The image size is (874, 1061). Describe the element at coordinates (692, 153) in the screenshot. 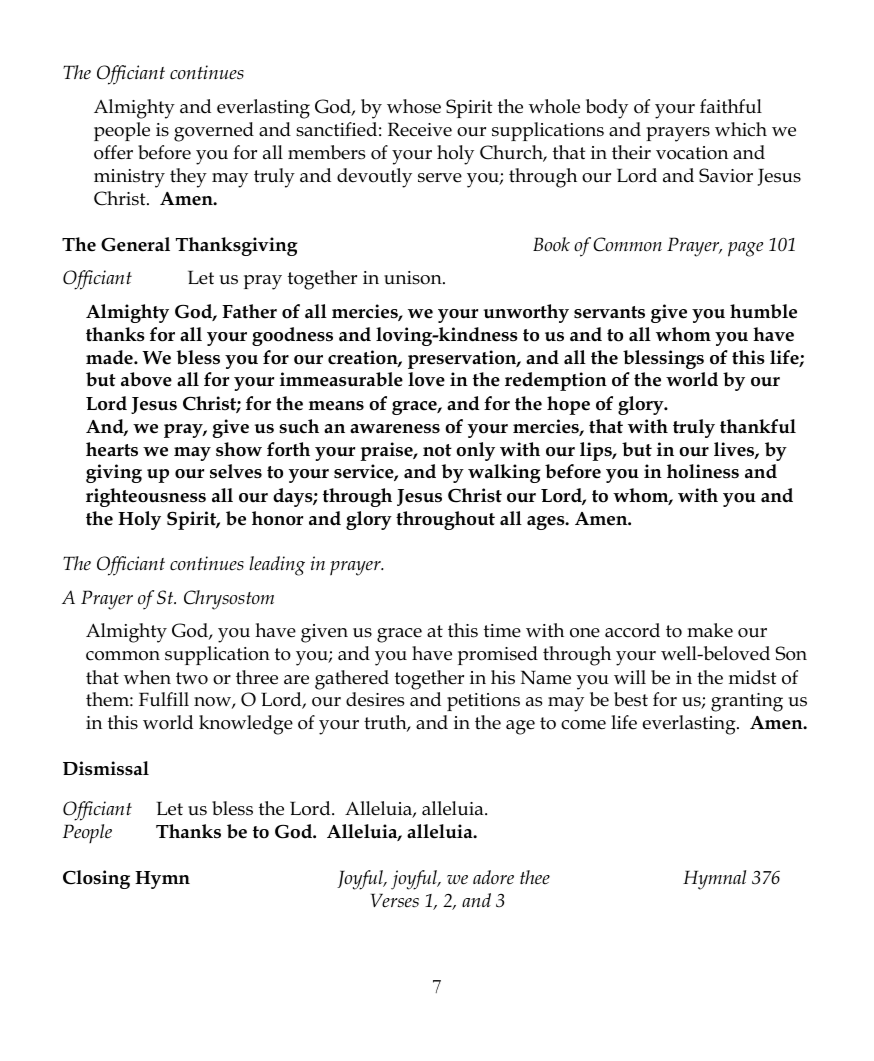

I see `vocation` at that location.
